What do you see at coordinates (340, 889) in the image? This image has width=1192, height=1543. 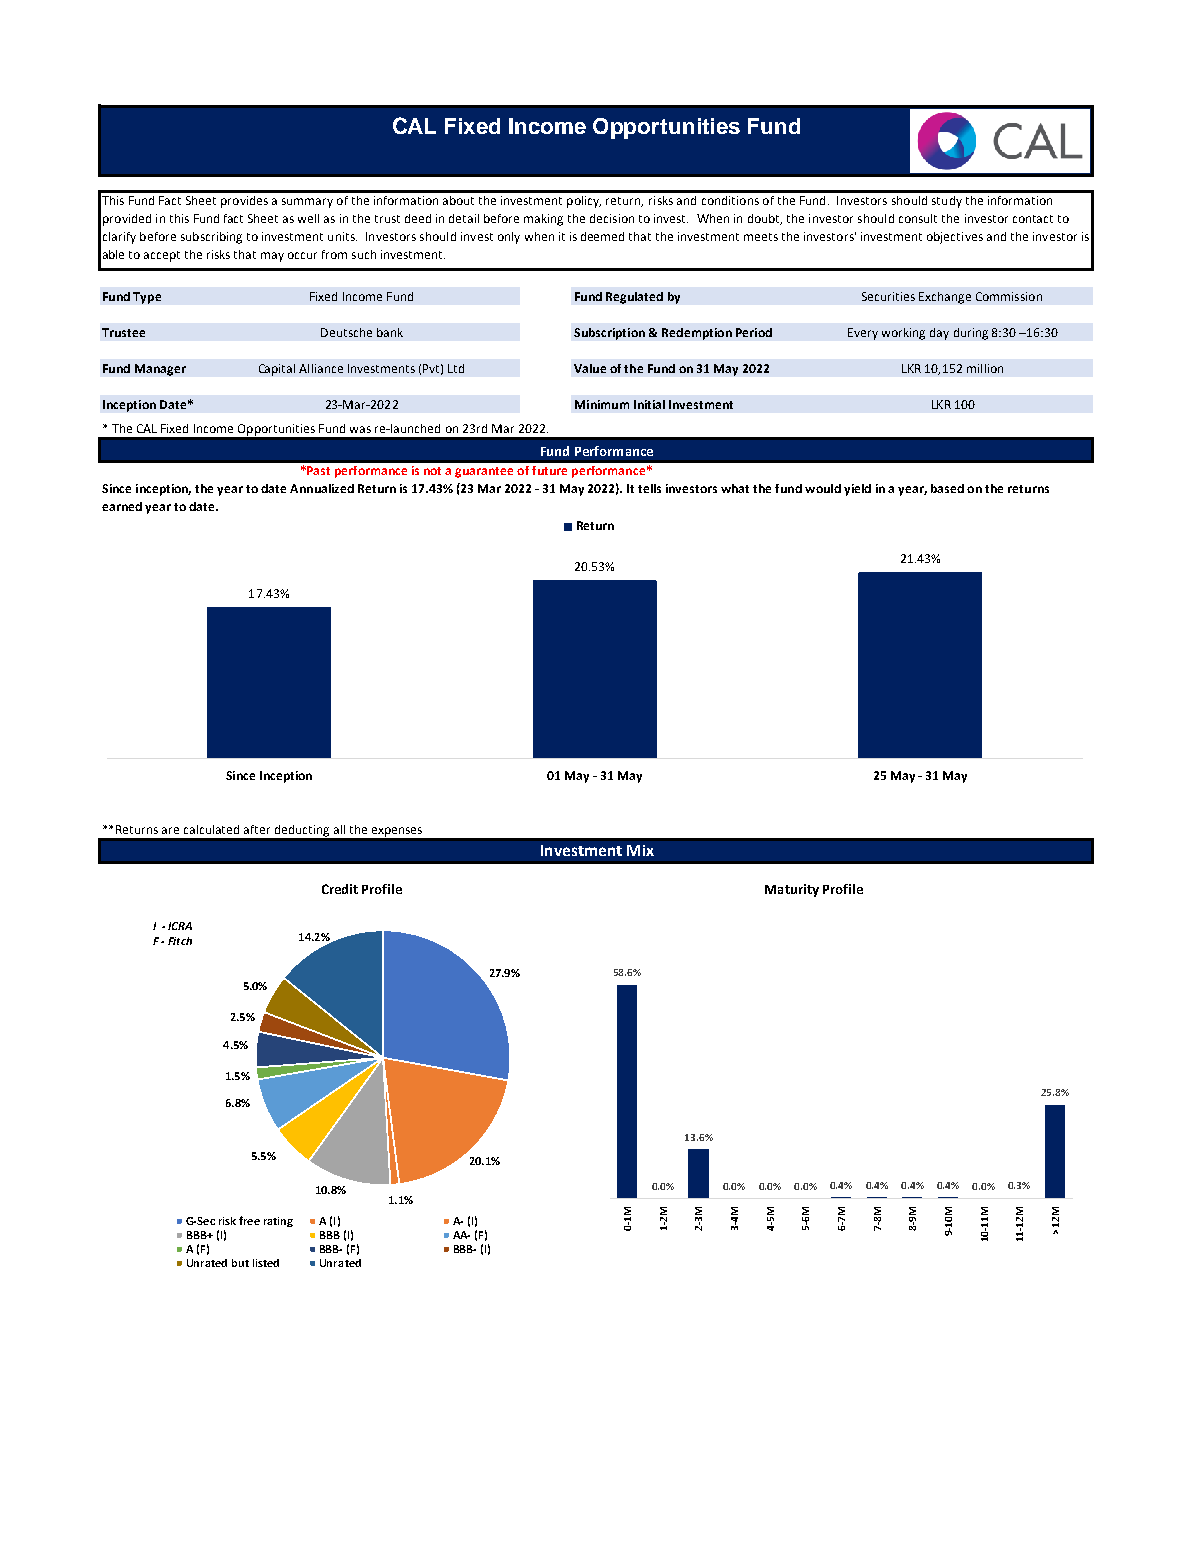 I see `Credit` at bounding box center [340, 889].
